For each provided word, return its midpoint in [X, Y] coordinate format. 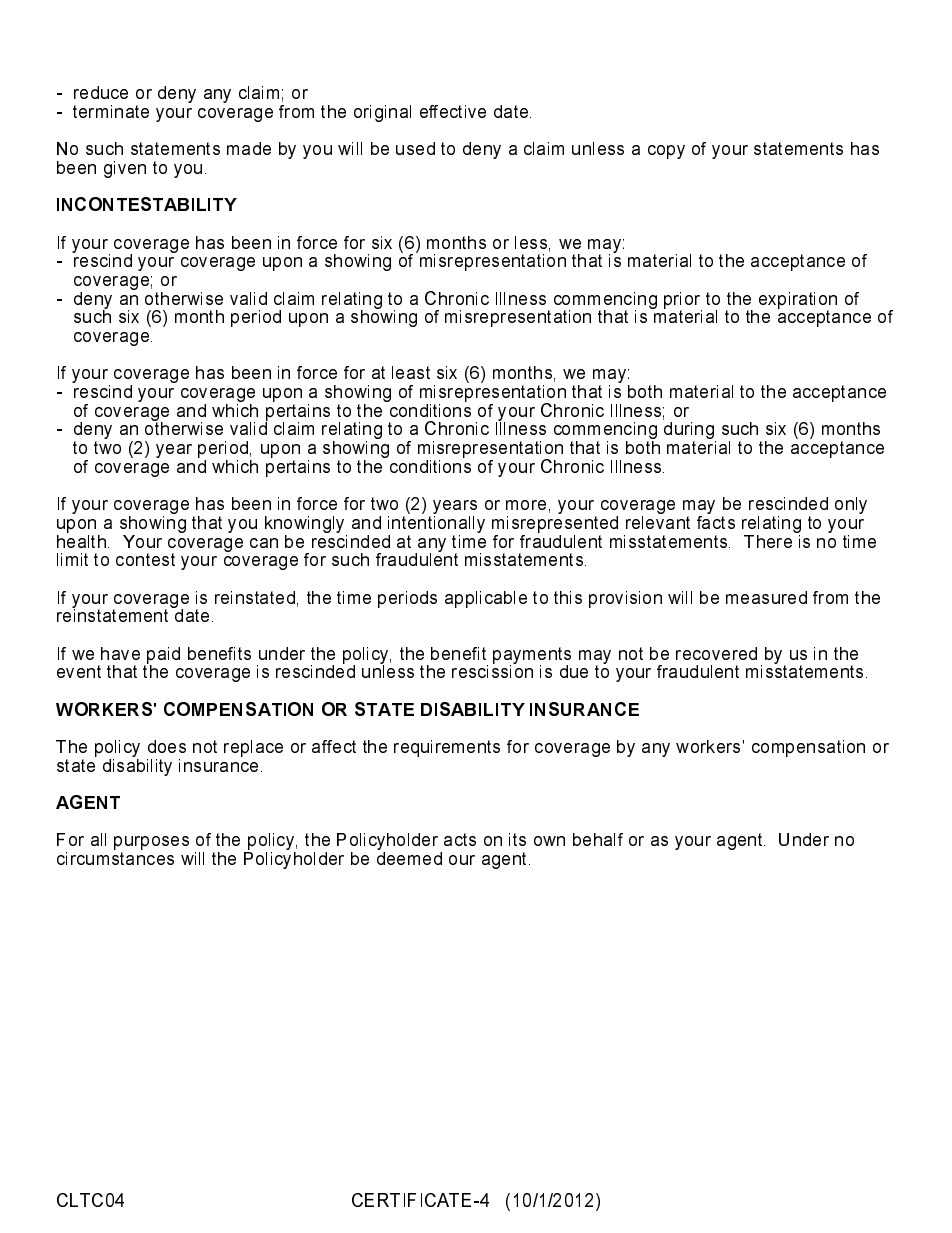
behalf [598, 839]
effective [453, 111]
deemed [409, 857]
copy [666, 152]
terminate [111, 111]
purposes [151, 844]
